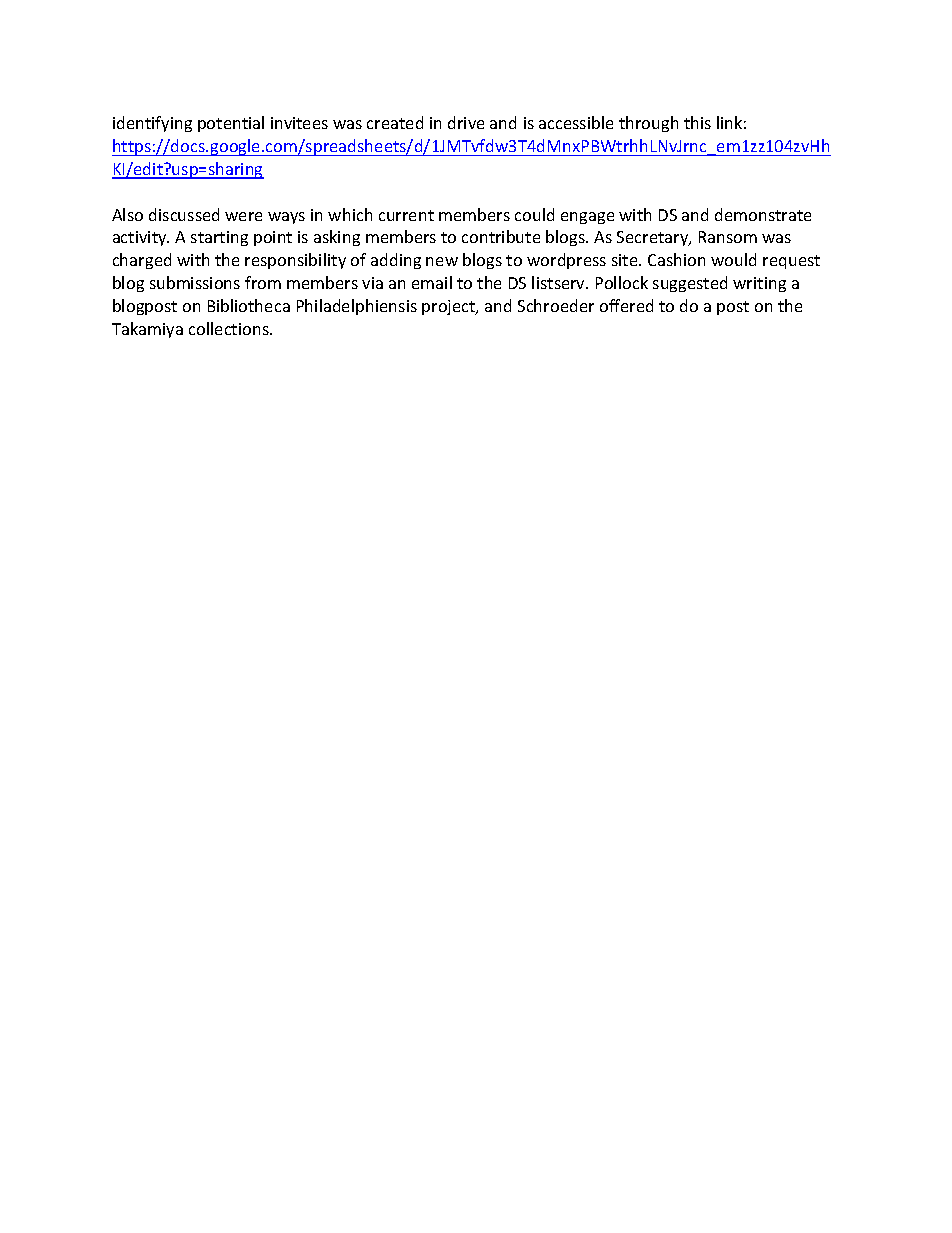  I want to click on collections, so click(230, 328).
